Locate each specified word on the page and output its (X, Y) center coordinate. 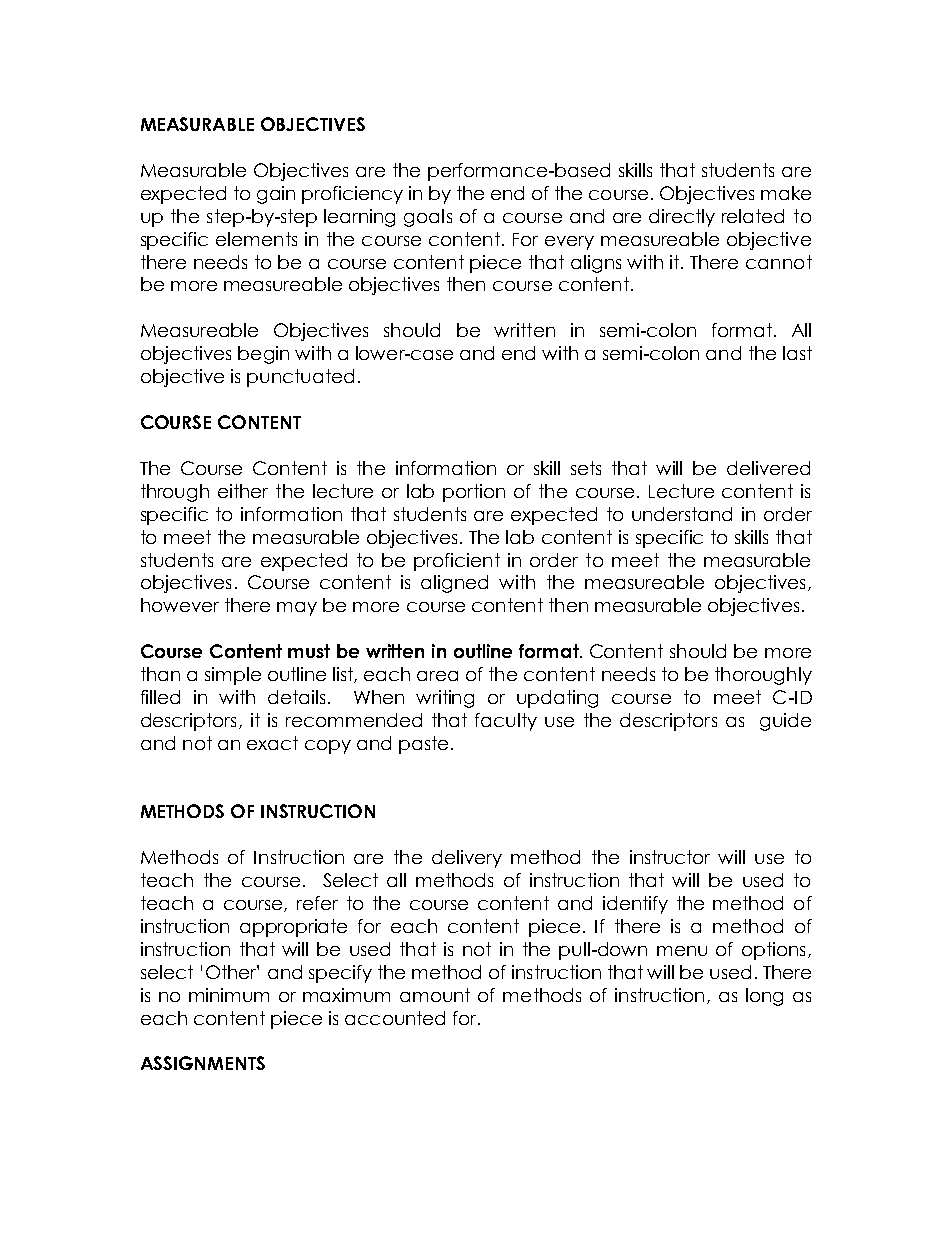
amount (435, 995)
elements (256, 239)
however (180, 605)
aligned (454, 584)
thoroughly (763, 676)
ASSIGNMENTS (203, 1063)
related (753, 216)
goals (428, 218)
